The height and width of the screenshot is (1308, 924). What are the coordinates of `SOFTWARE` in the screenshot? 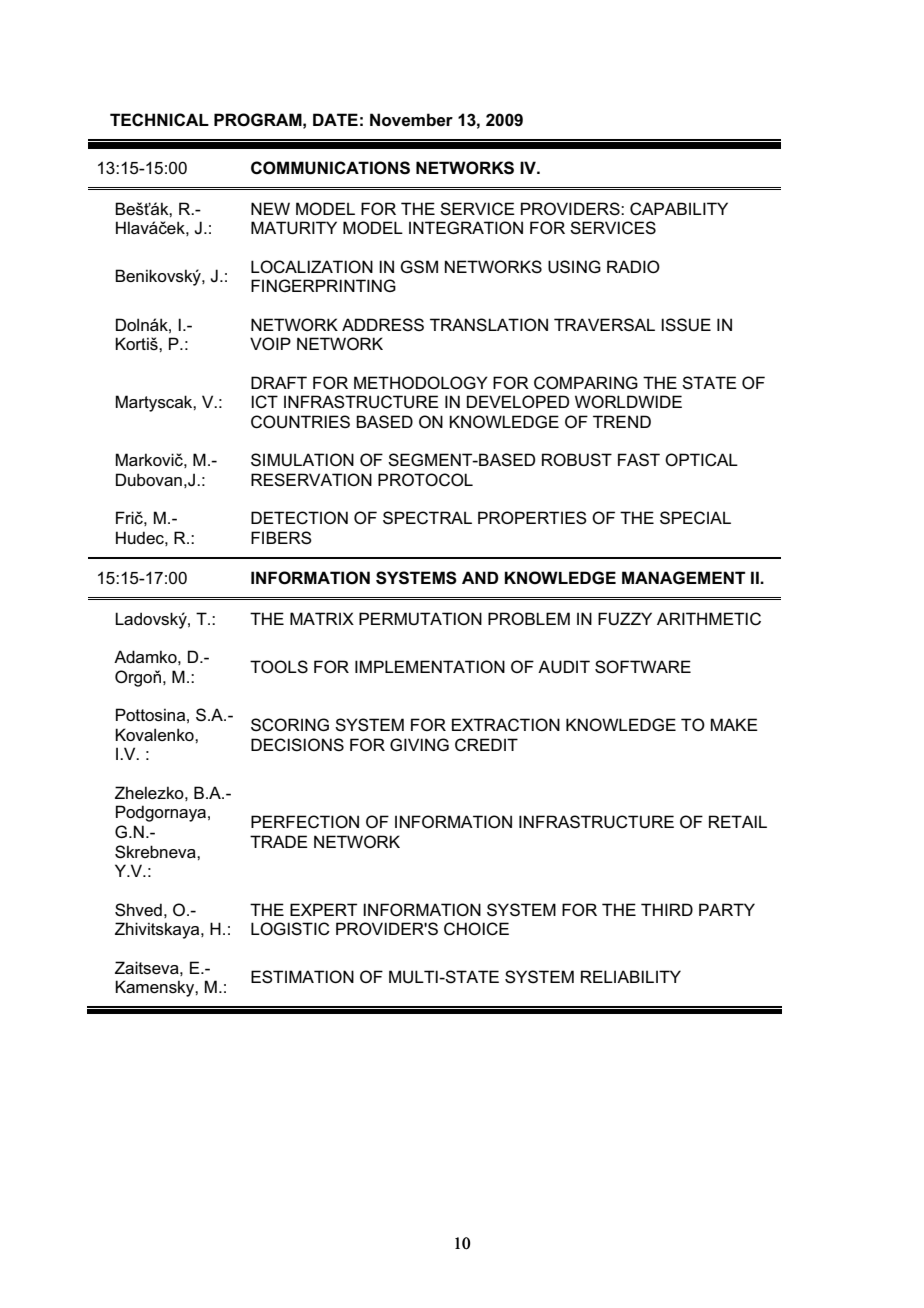 It's located at (643, 667).
